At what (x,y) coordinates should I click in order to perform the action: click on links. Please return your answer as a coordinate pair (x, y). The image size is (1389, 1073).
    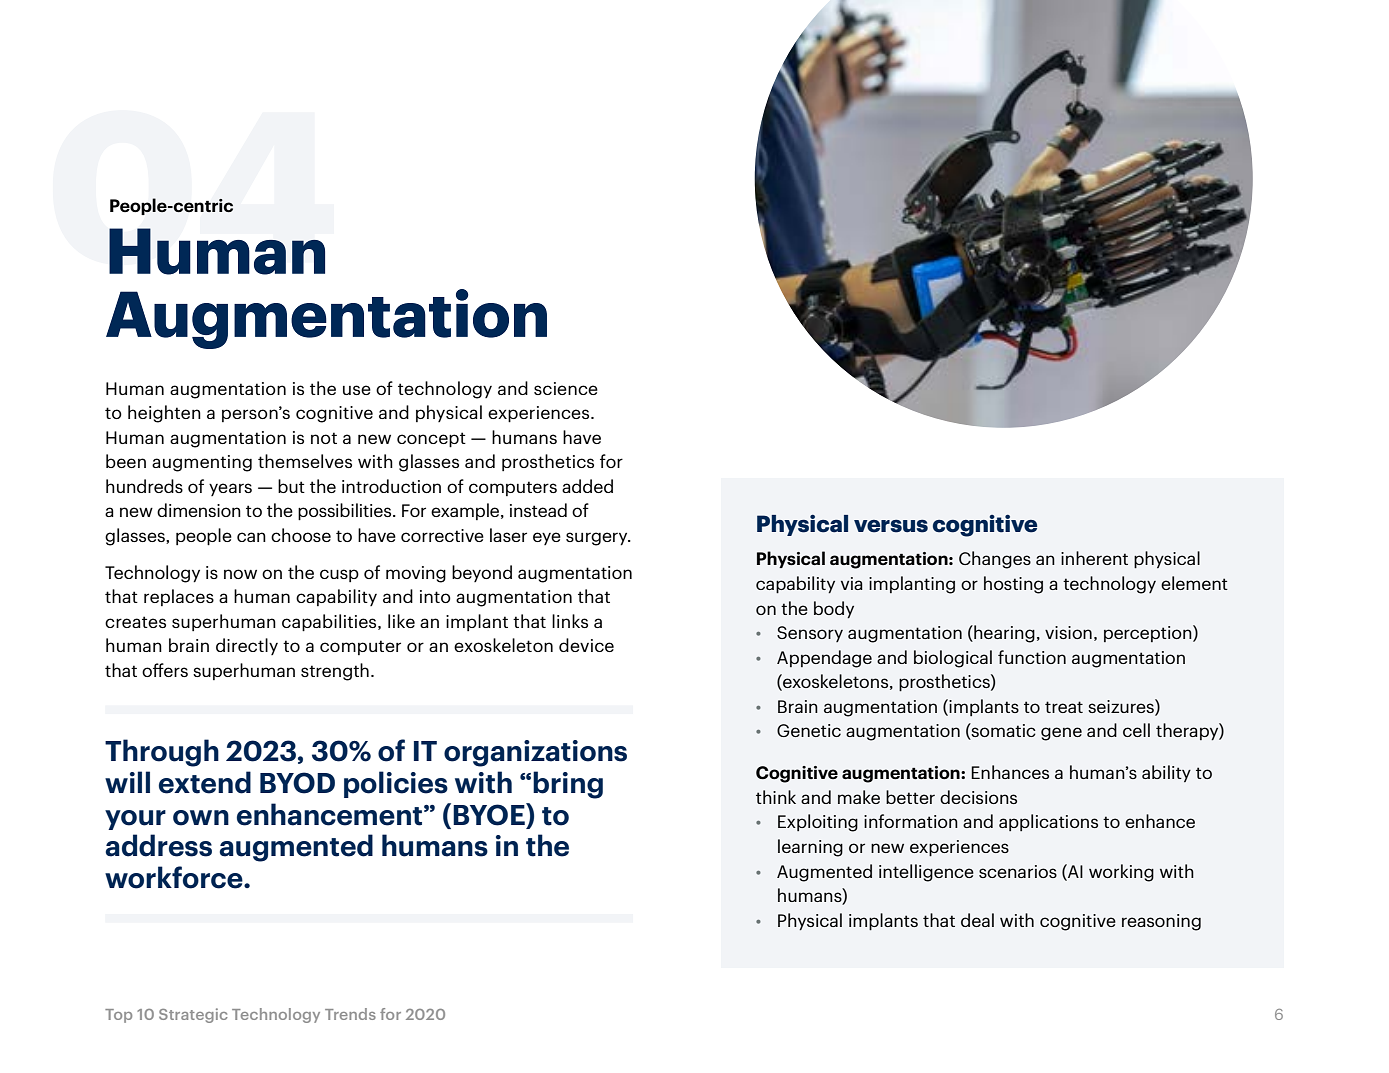
    Looking at the image, I should click on (570, 621).
